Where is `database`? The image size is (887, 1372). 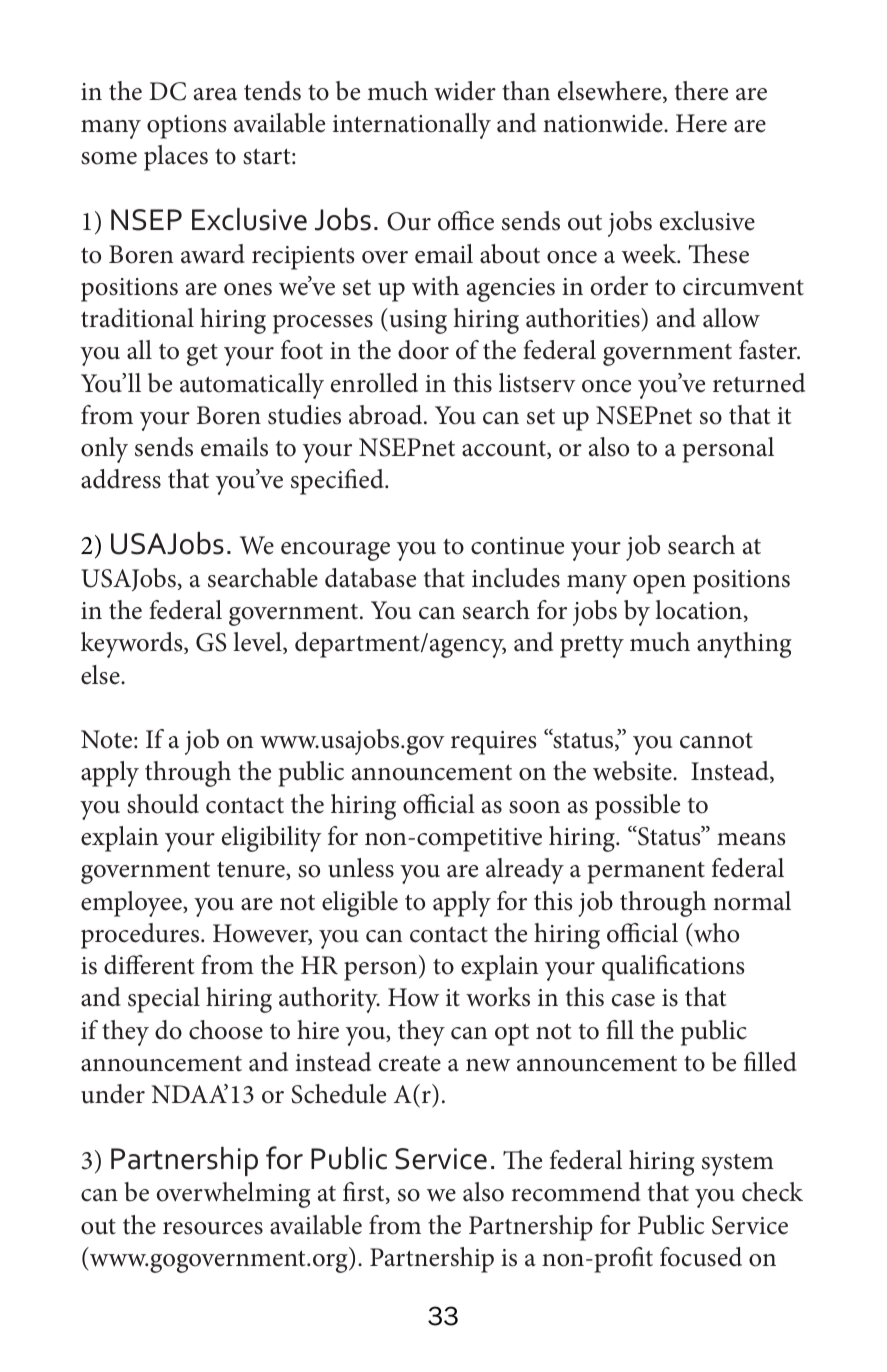
database is located at coordinates (370, 578).
